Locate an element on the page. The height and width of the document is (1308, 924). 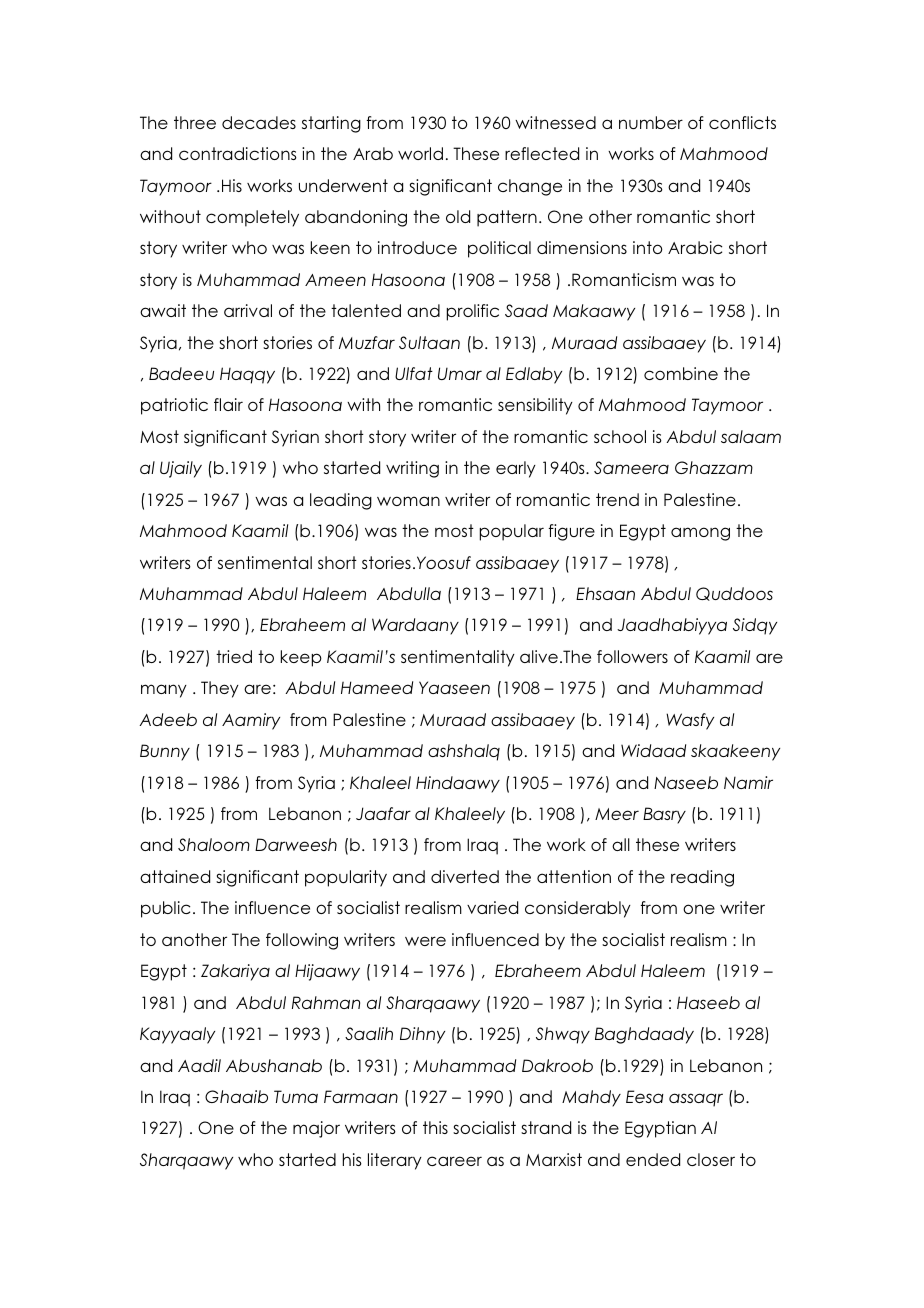
major is located at coordinates (316, 1129).
